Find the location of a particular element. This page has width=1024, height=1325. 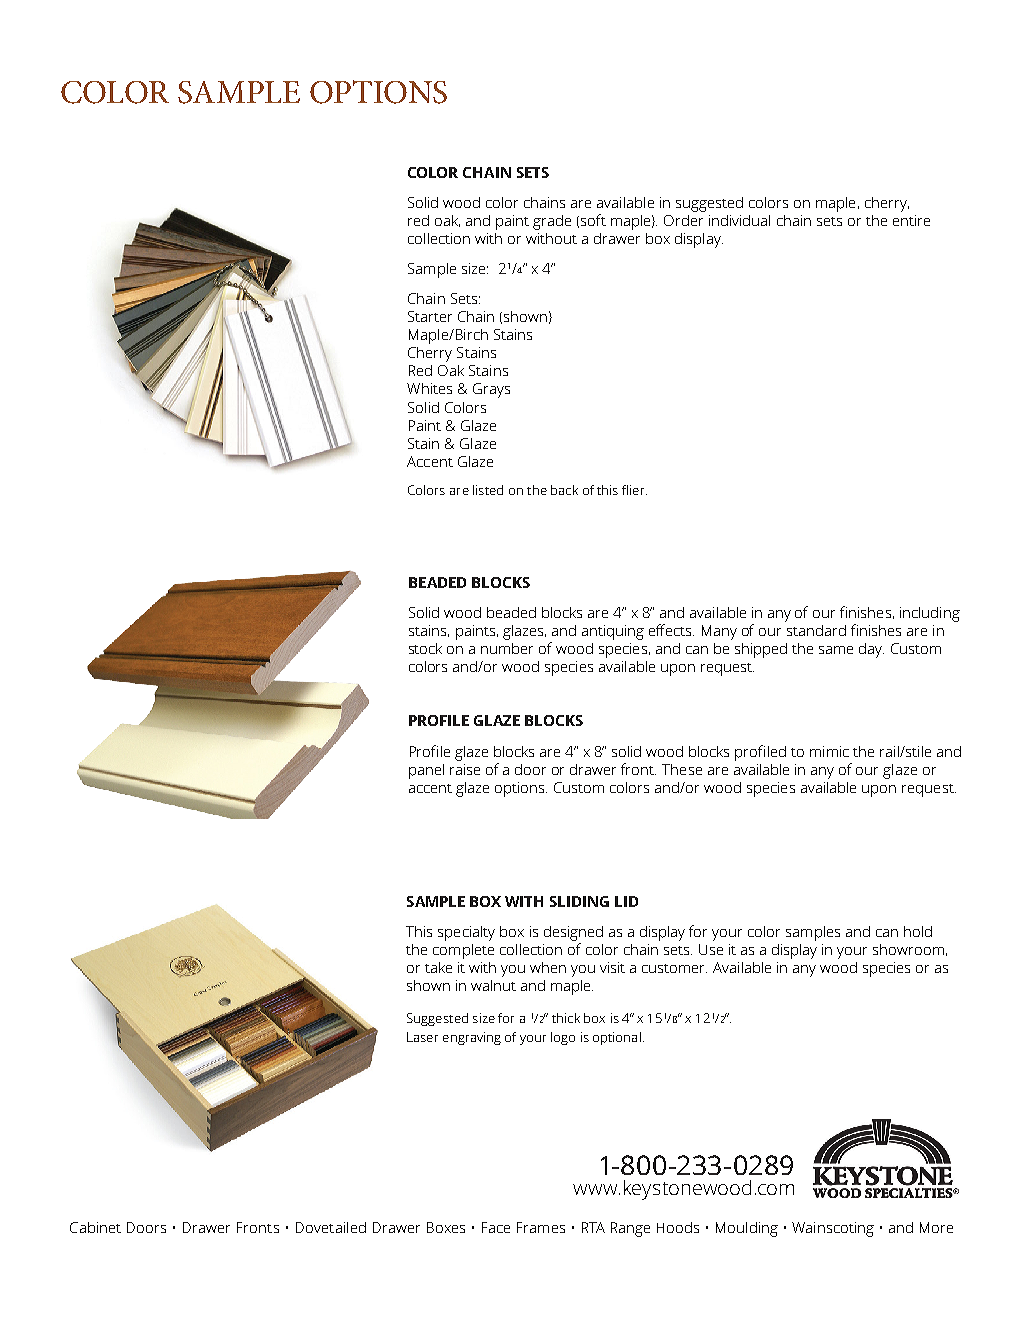

These is located at coordinates (682, 769).
